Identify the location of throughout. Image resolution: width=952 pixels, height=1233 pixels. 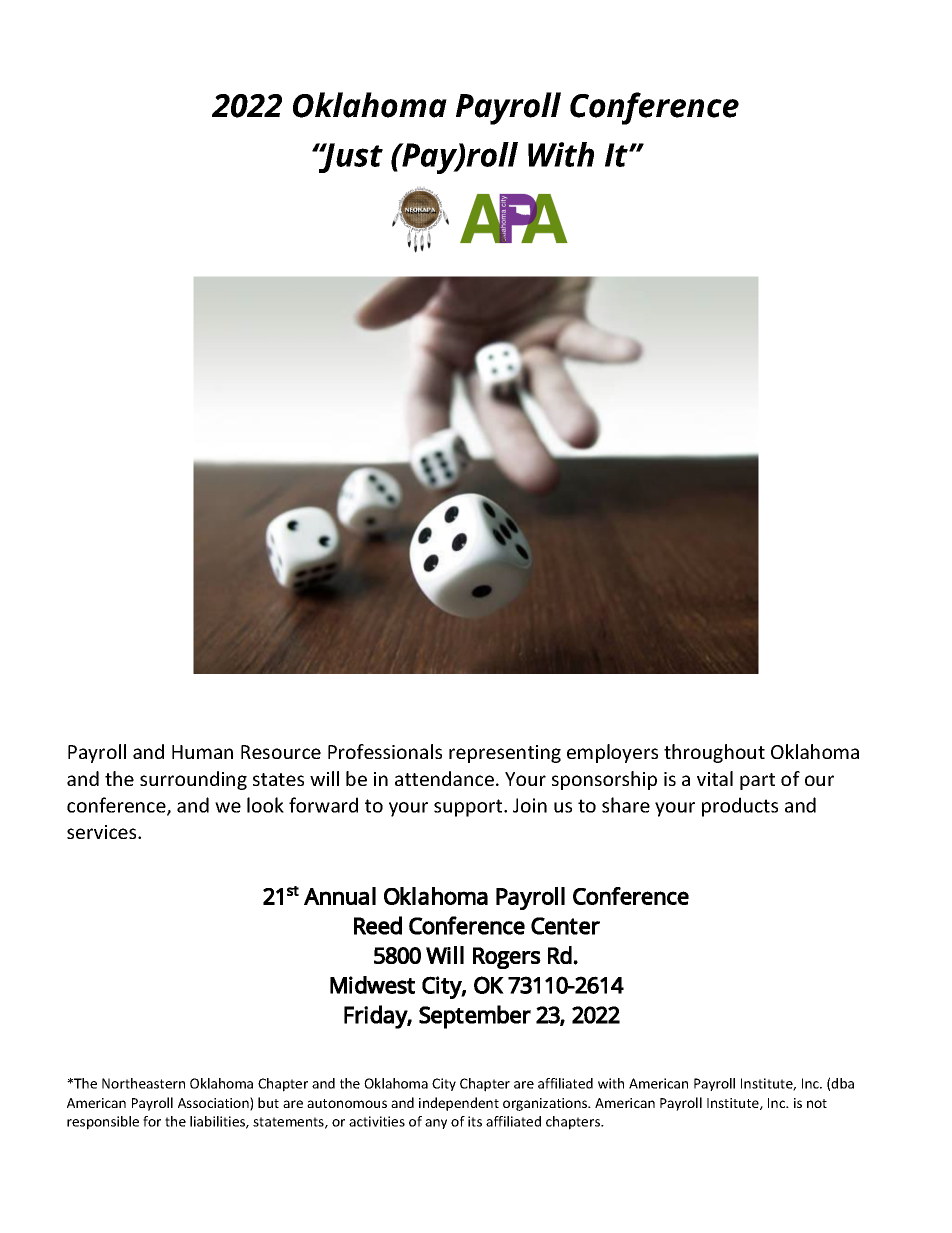
(714, 753).
